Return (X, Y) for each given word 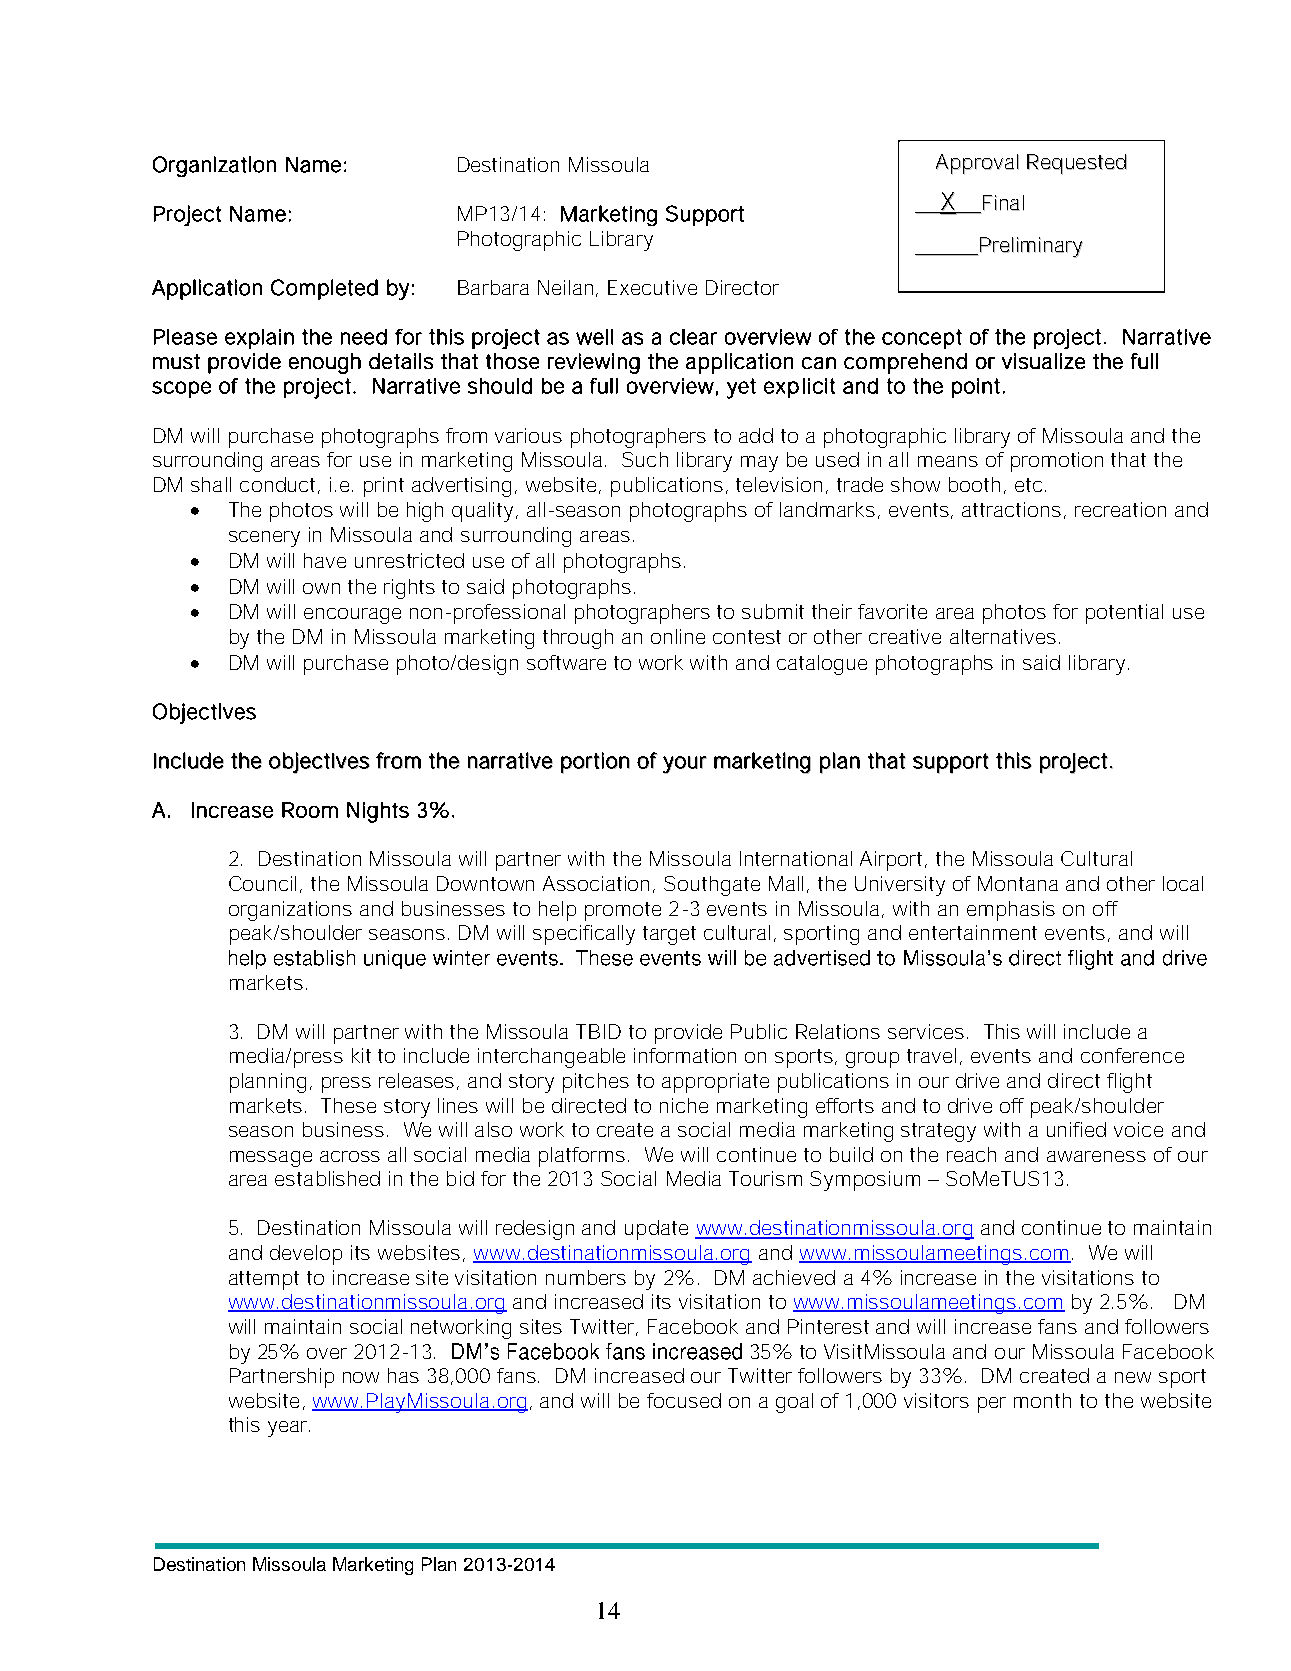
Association (598, 884)
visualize (1043, 361)
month (1042, 1400)
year (289, 1429)
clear (693, 337)
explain (259, 339)
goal (794, 1403)
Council (262, 883)
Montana (1018, 883)
